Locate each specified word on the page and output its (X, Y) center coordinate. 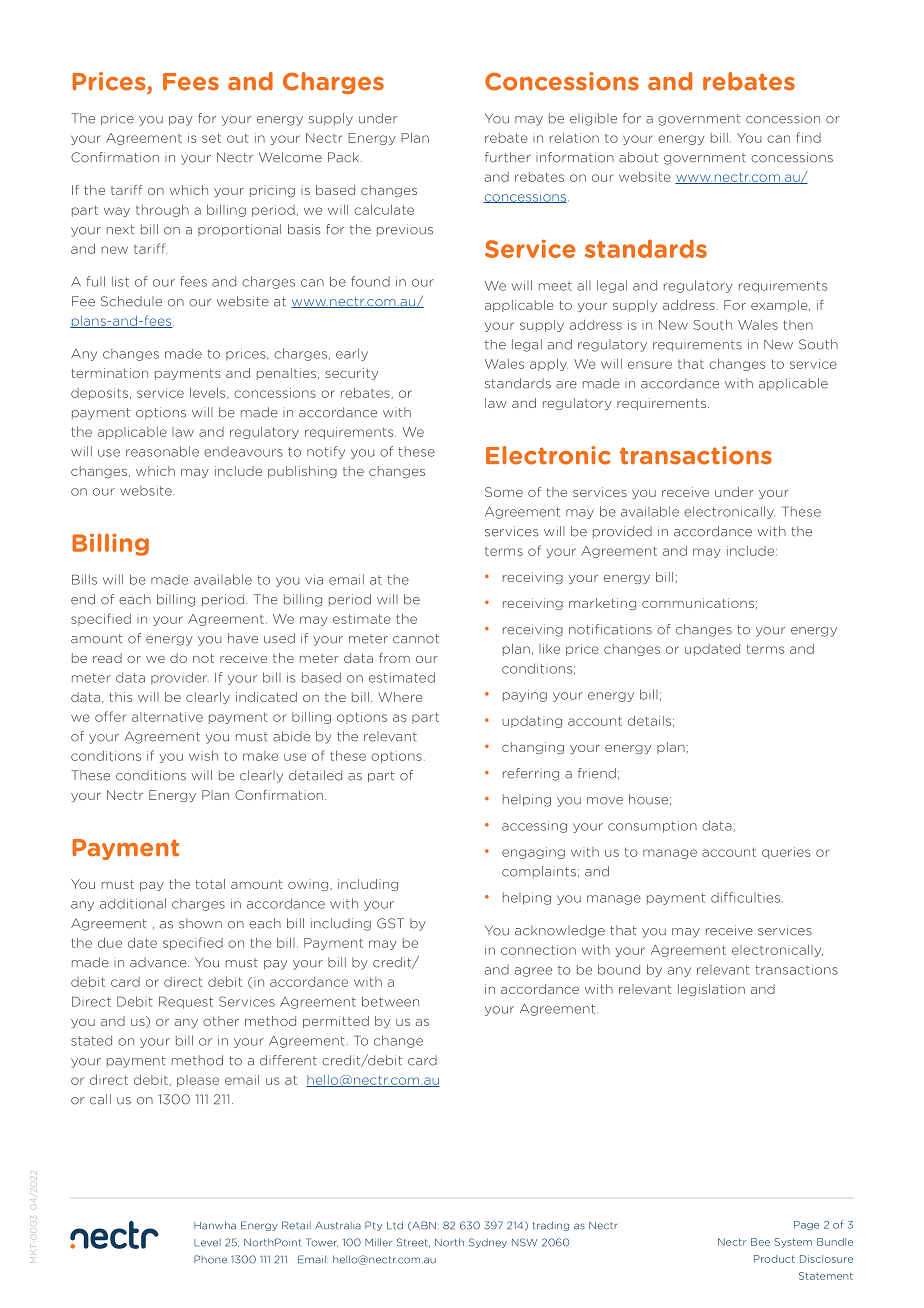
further (508, 157)
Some (504, 492)
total (210, 884)
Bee (760, 1242)
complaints (539, 872)
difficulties (745, 897)
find (808, 137)
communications (698, 603)
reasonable (162, 451)
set (211, 138)
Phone (210, 1259)
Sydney (488, 1243)
